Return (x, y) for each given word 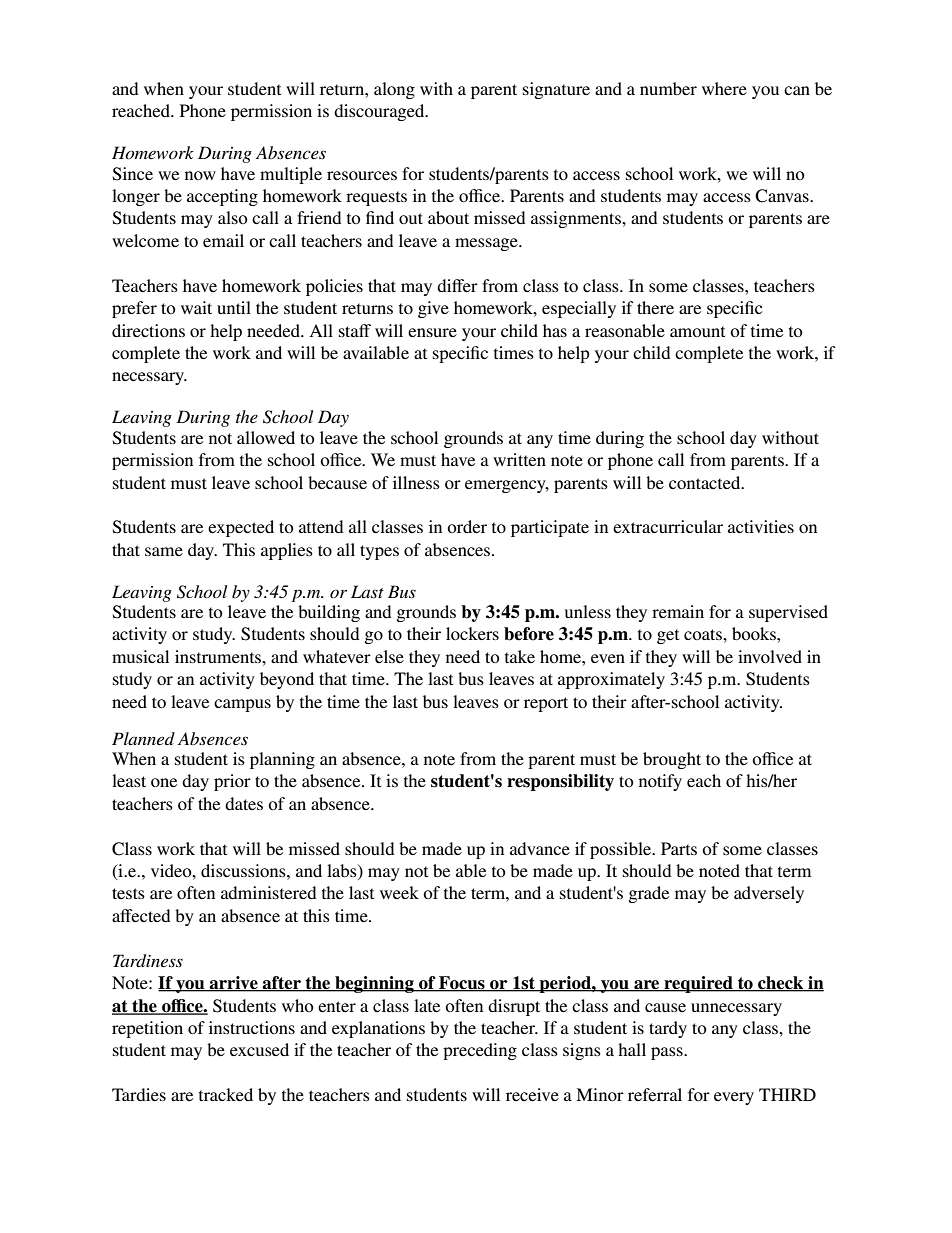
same (164, 551)
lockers (472, 633)
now (200, 175)
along (394, 90)
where (724, 88)
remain (678, 611)
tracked (226, 1094)
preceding (480, 1051)
